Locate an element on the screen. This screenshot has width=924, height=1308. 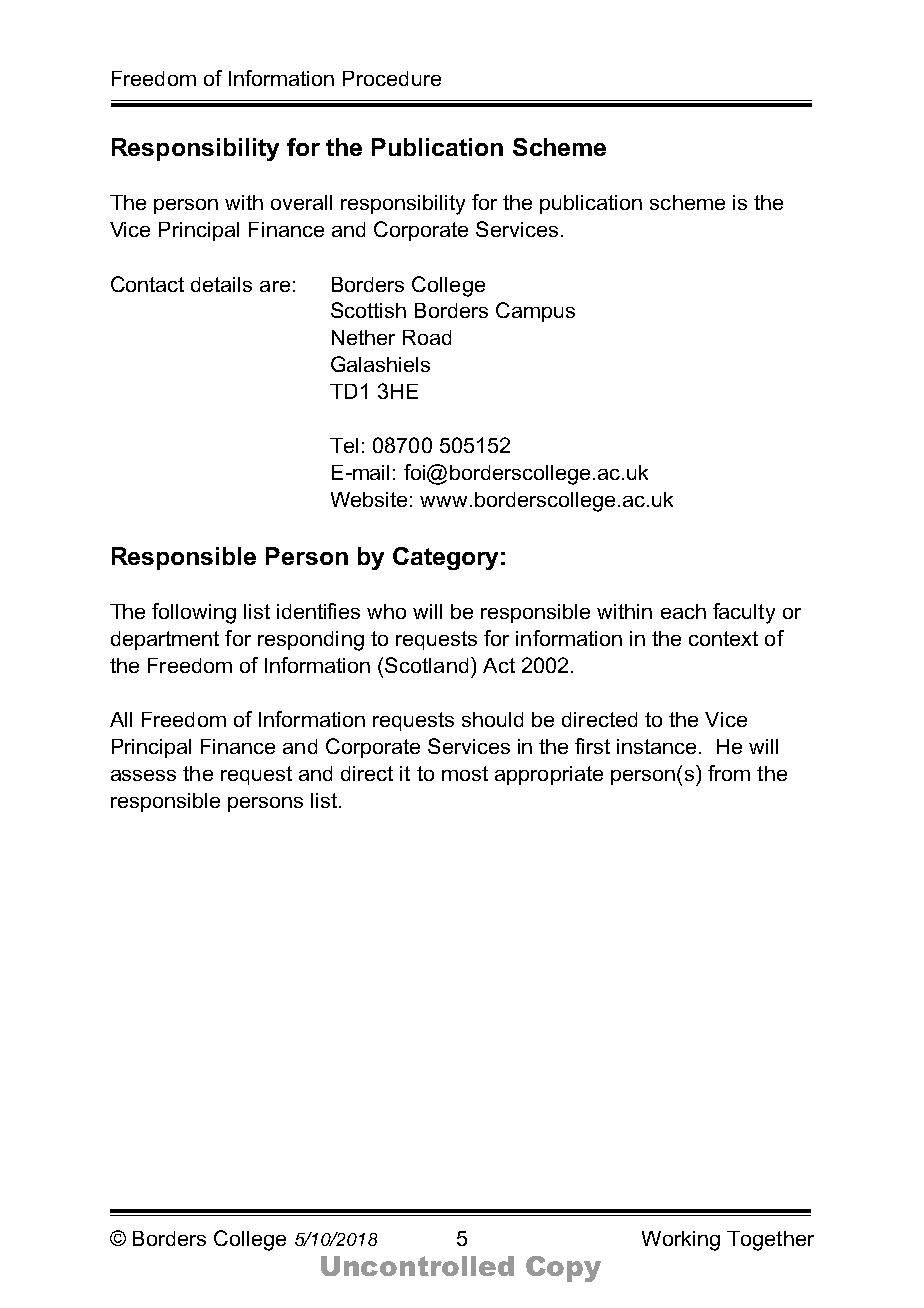
details is located at coordinates (221, 284).
